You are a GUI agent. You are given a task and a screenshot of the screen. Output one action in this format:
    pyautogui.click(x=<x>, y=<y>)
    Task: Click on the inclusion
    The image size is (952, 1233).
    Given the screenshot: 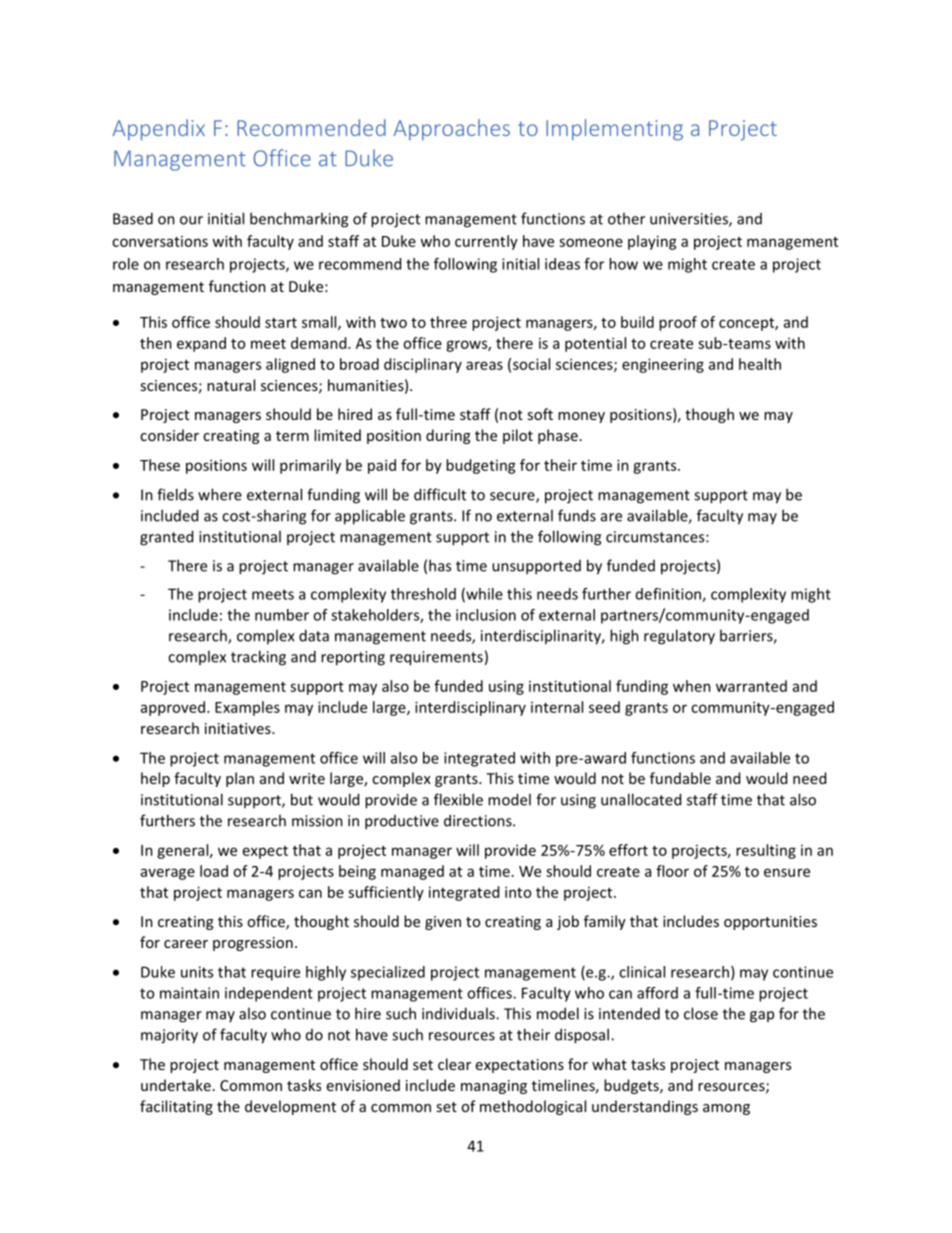 What is the action you would take?
    pyautogui.click(x=486, y=615)
